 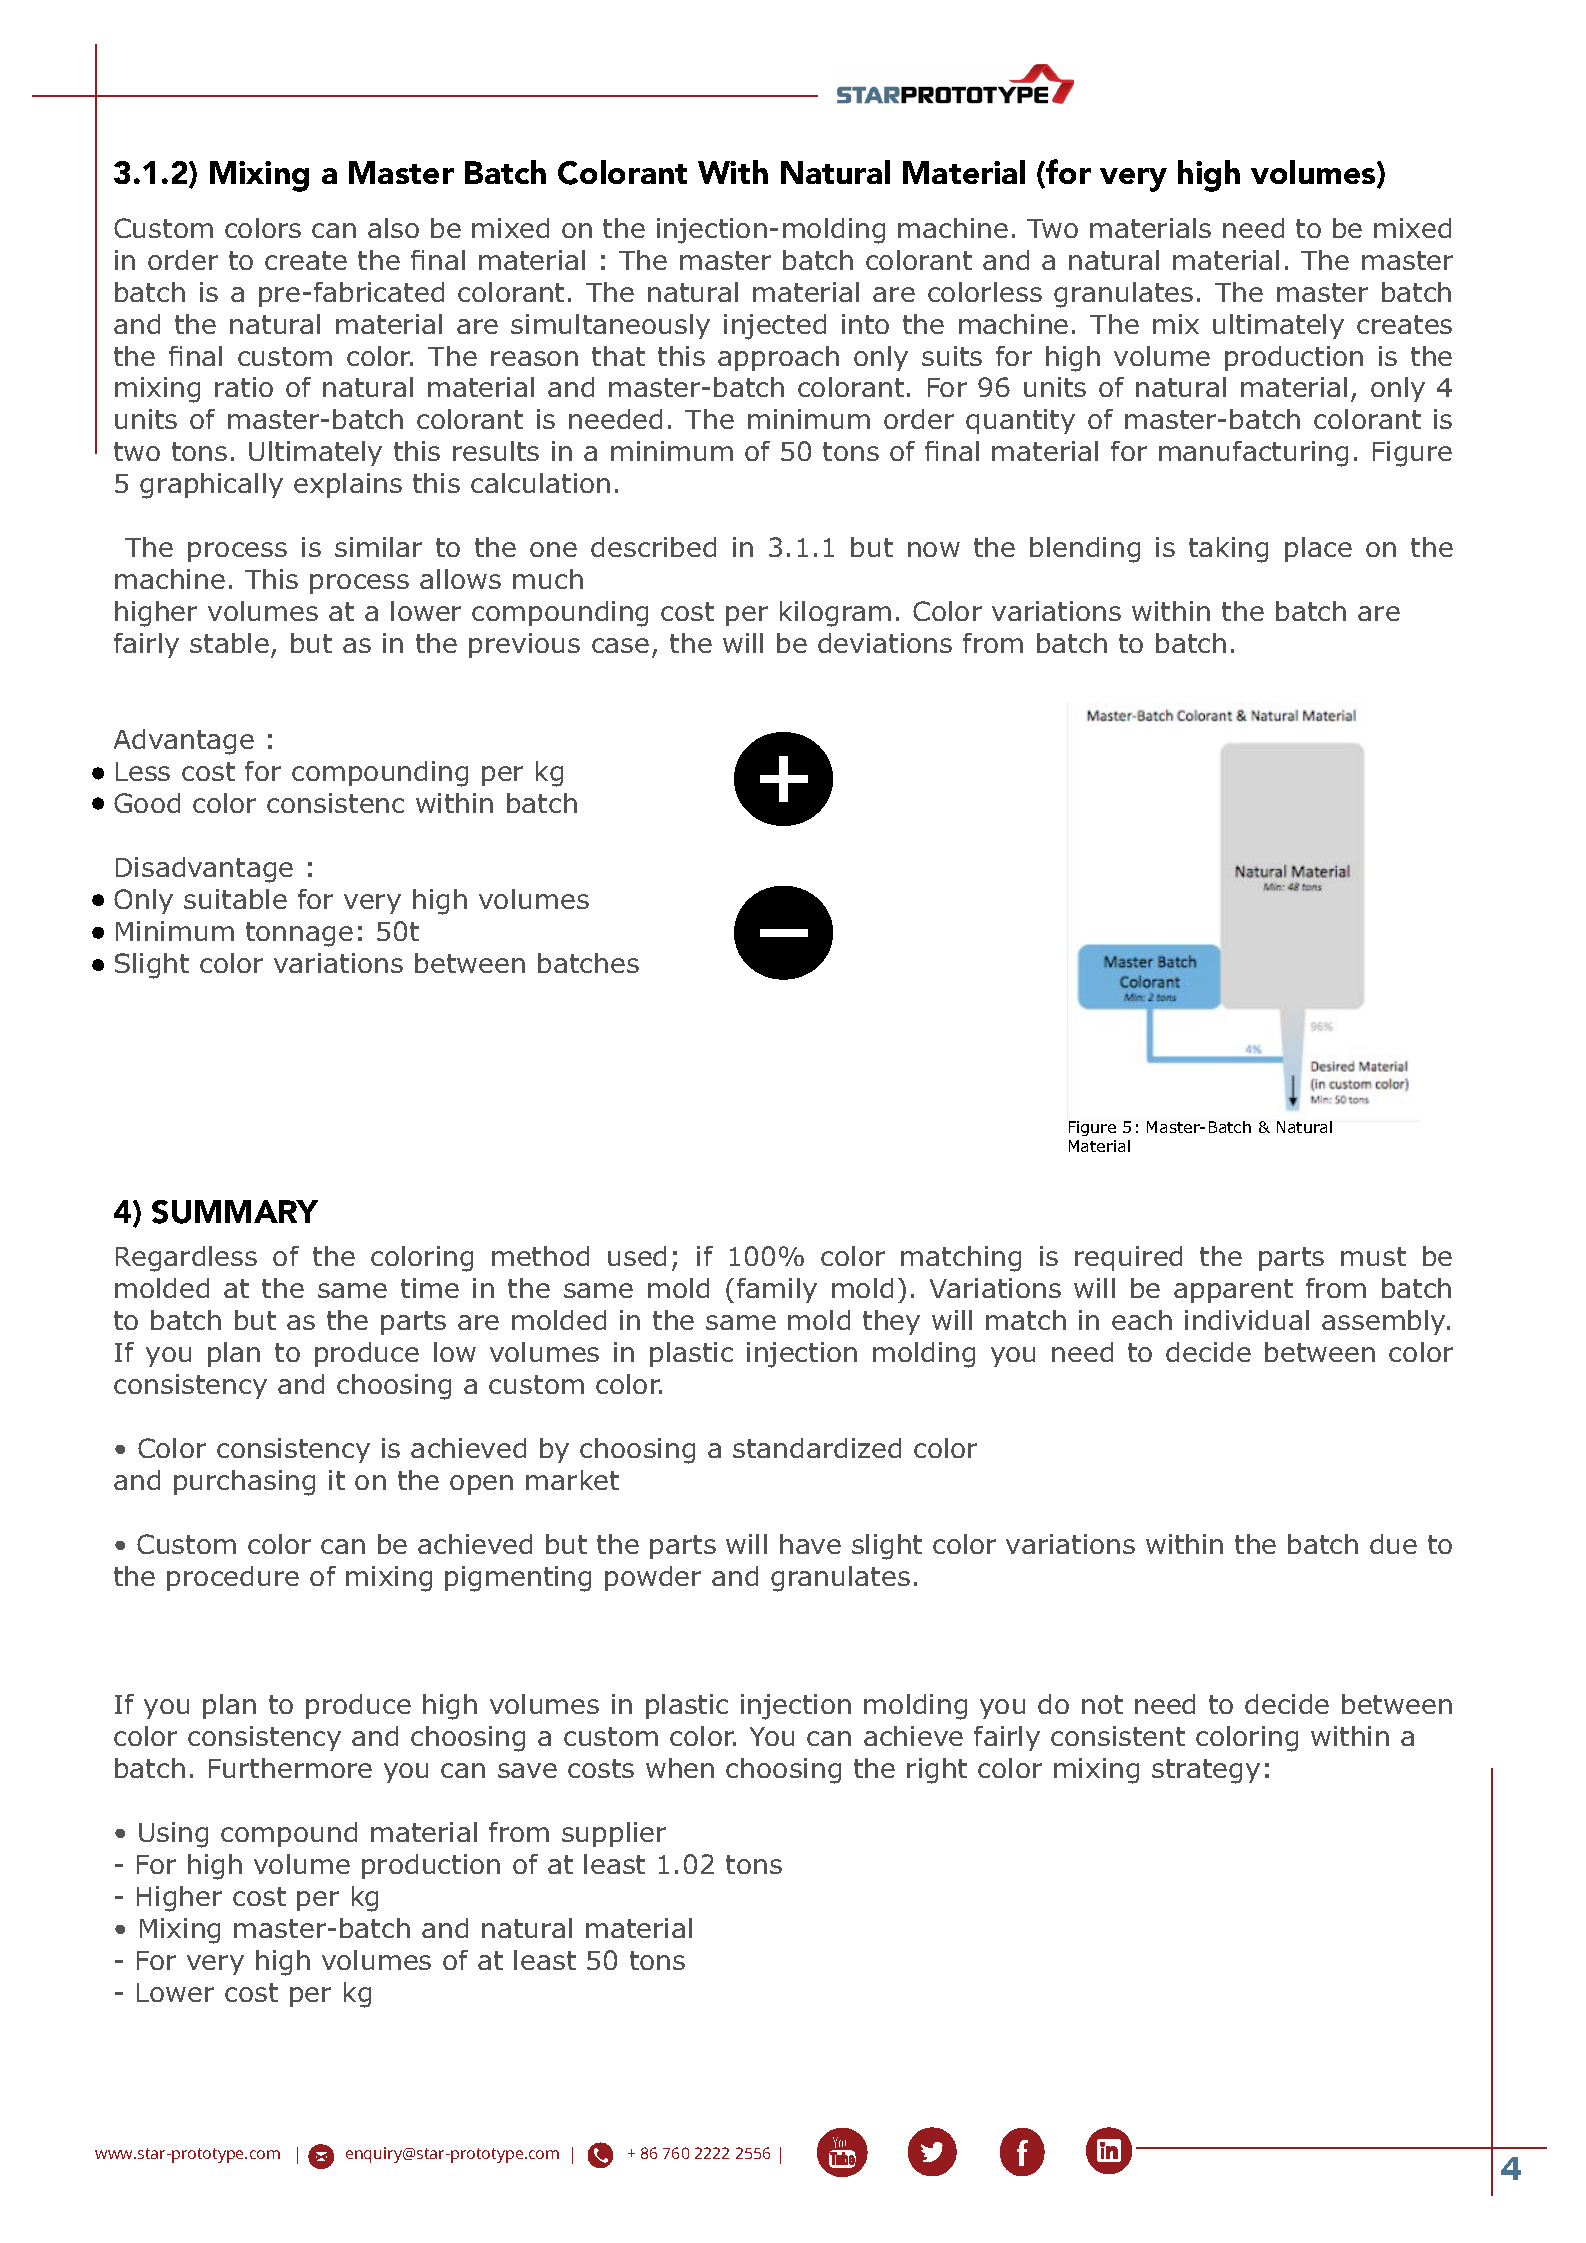 What do you see at coordinates (1228, 550) in the screenshot?
I see `taking` at bounding box center [1228, 550].
